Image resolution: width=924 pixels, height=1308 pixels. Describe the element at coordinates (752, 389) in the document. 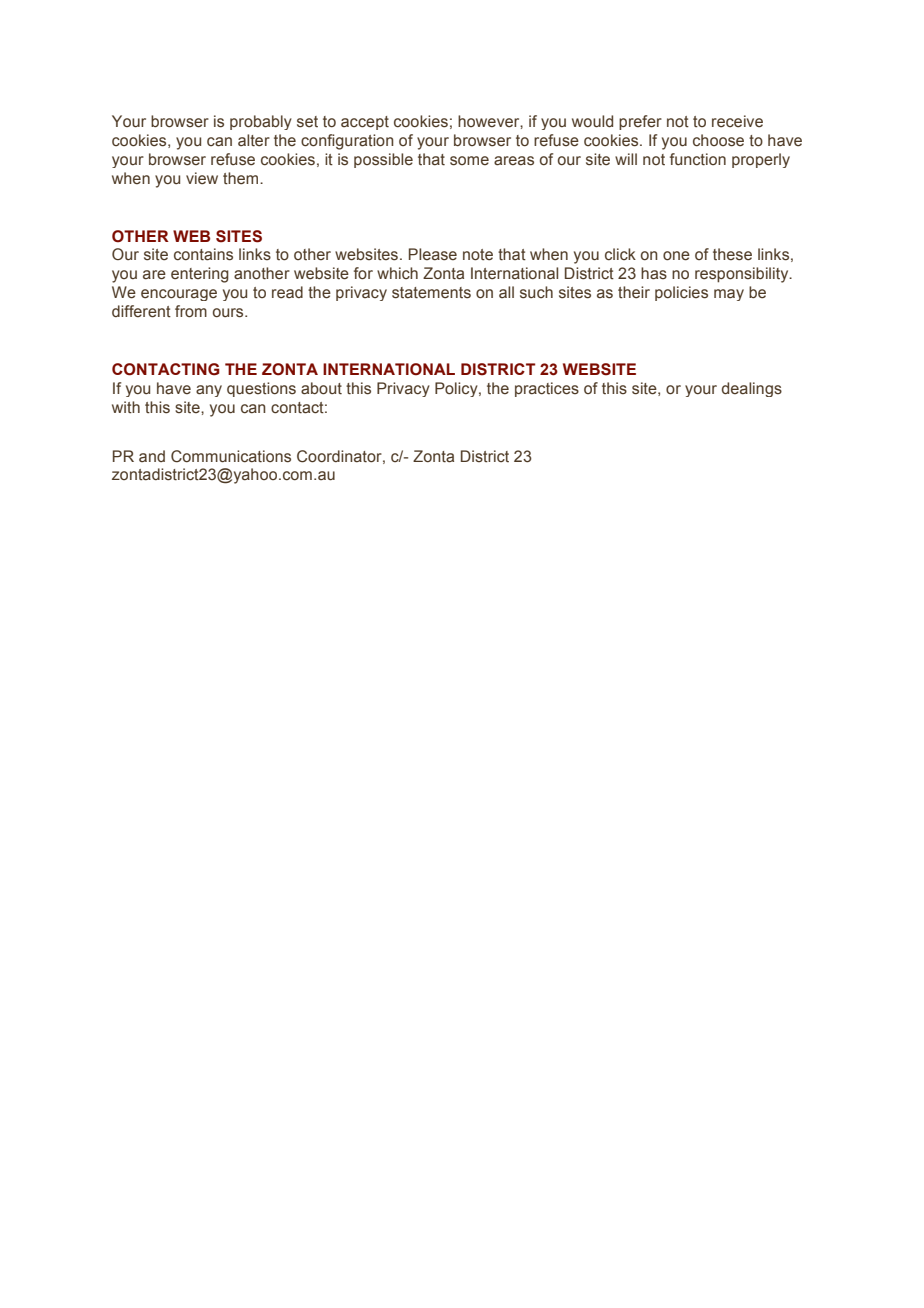

I see `dealings` at that location.
